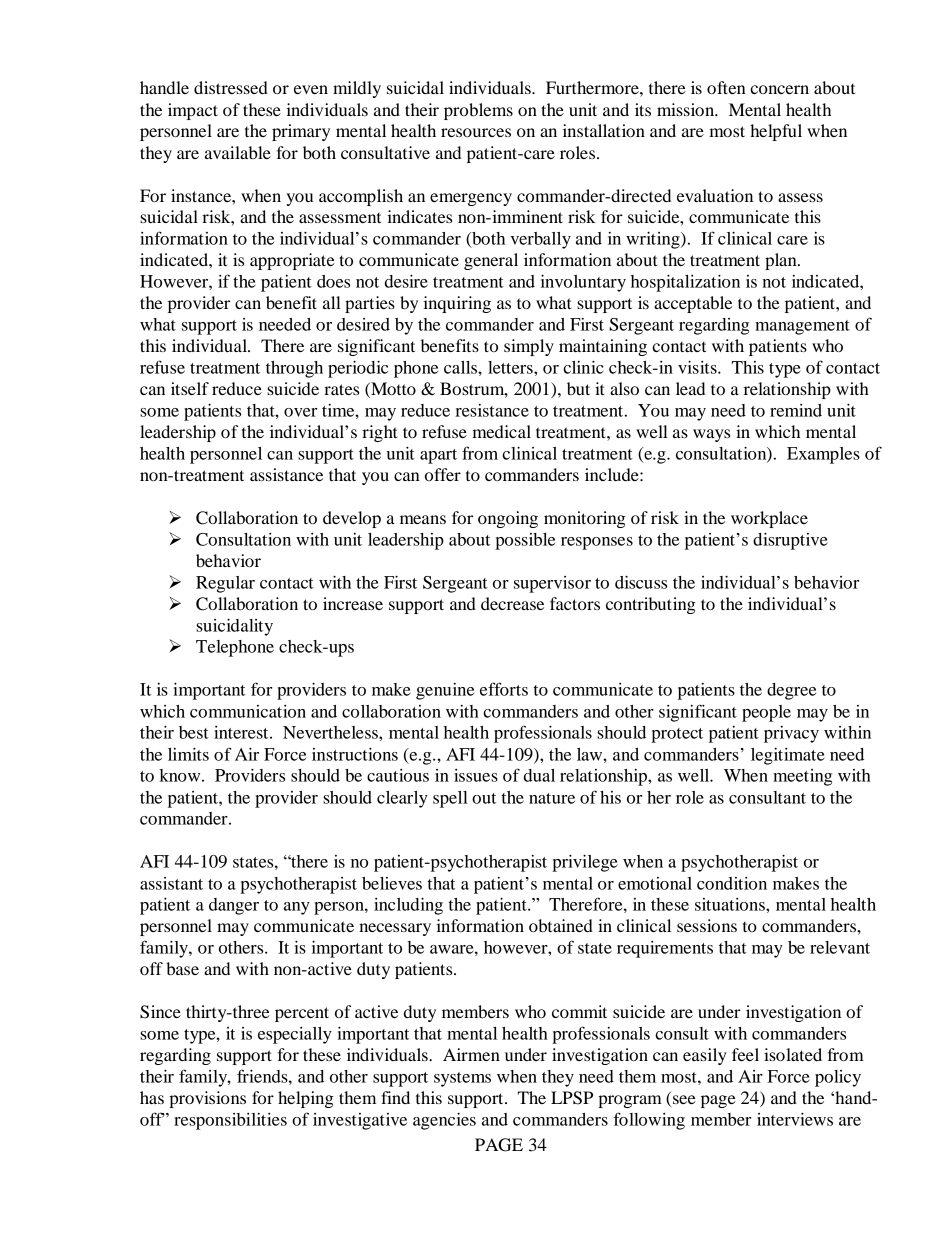 The height and width of the image is (1233, 952). Describe the element at coordinates (478, 111) in the image. I see `problems` at that location.
